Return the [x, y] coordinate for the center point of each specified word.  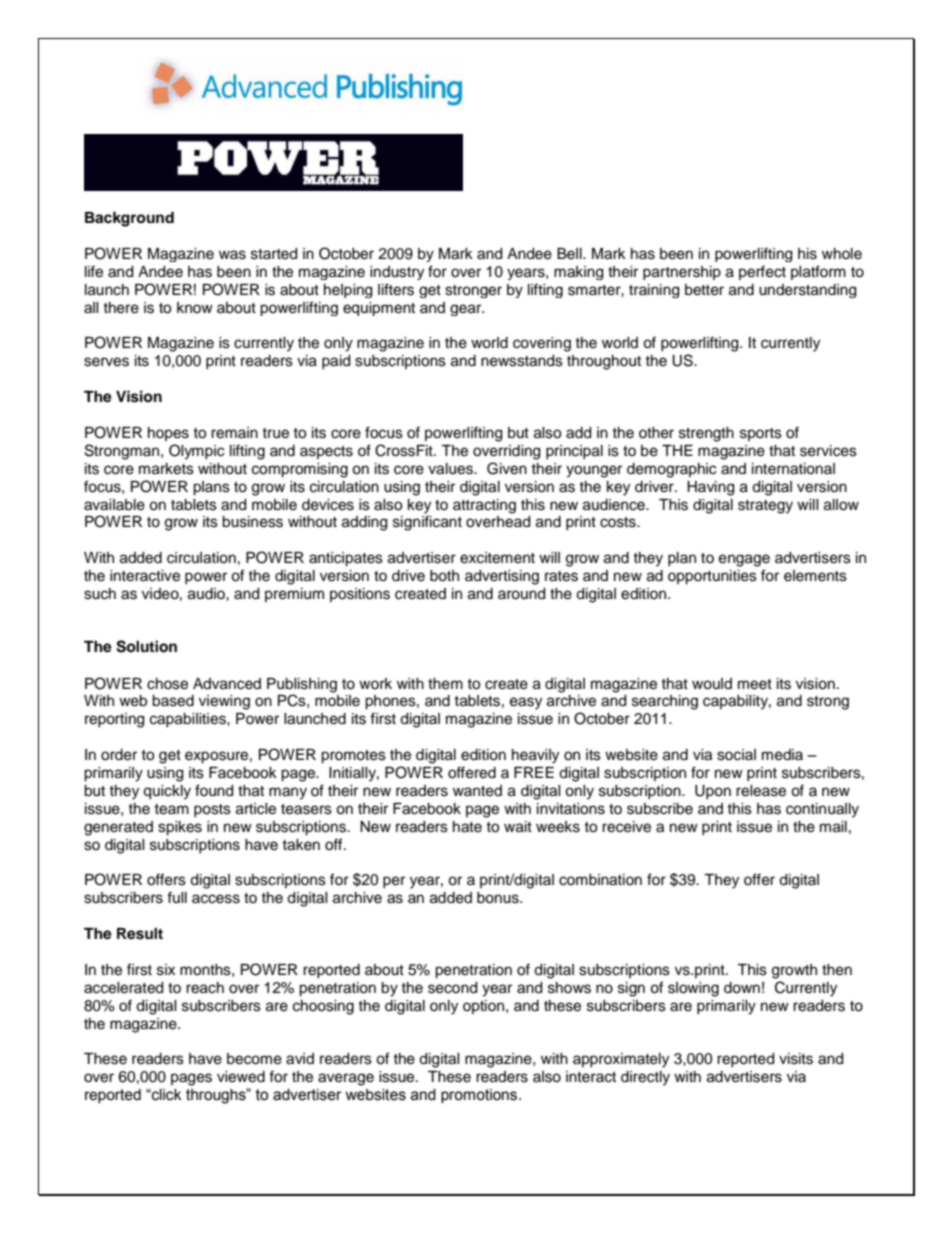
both [444, 576]
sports [761, 434]
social [736, 755]
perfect [762, 272]
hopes [168, 434]
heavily [535, 756]
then [837, 970]
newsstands [522, 361]
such [100, 594]
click [165, 1095]
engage [744, 560]
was [232, 255]
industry [397, 273]
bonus [499, 898]
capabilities [189, 720]
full [177, 897]
